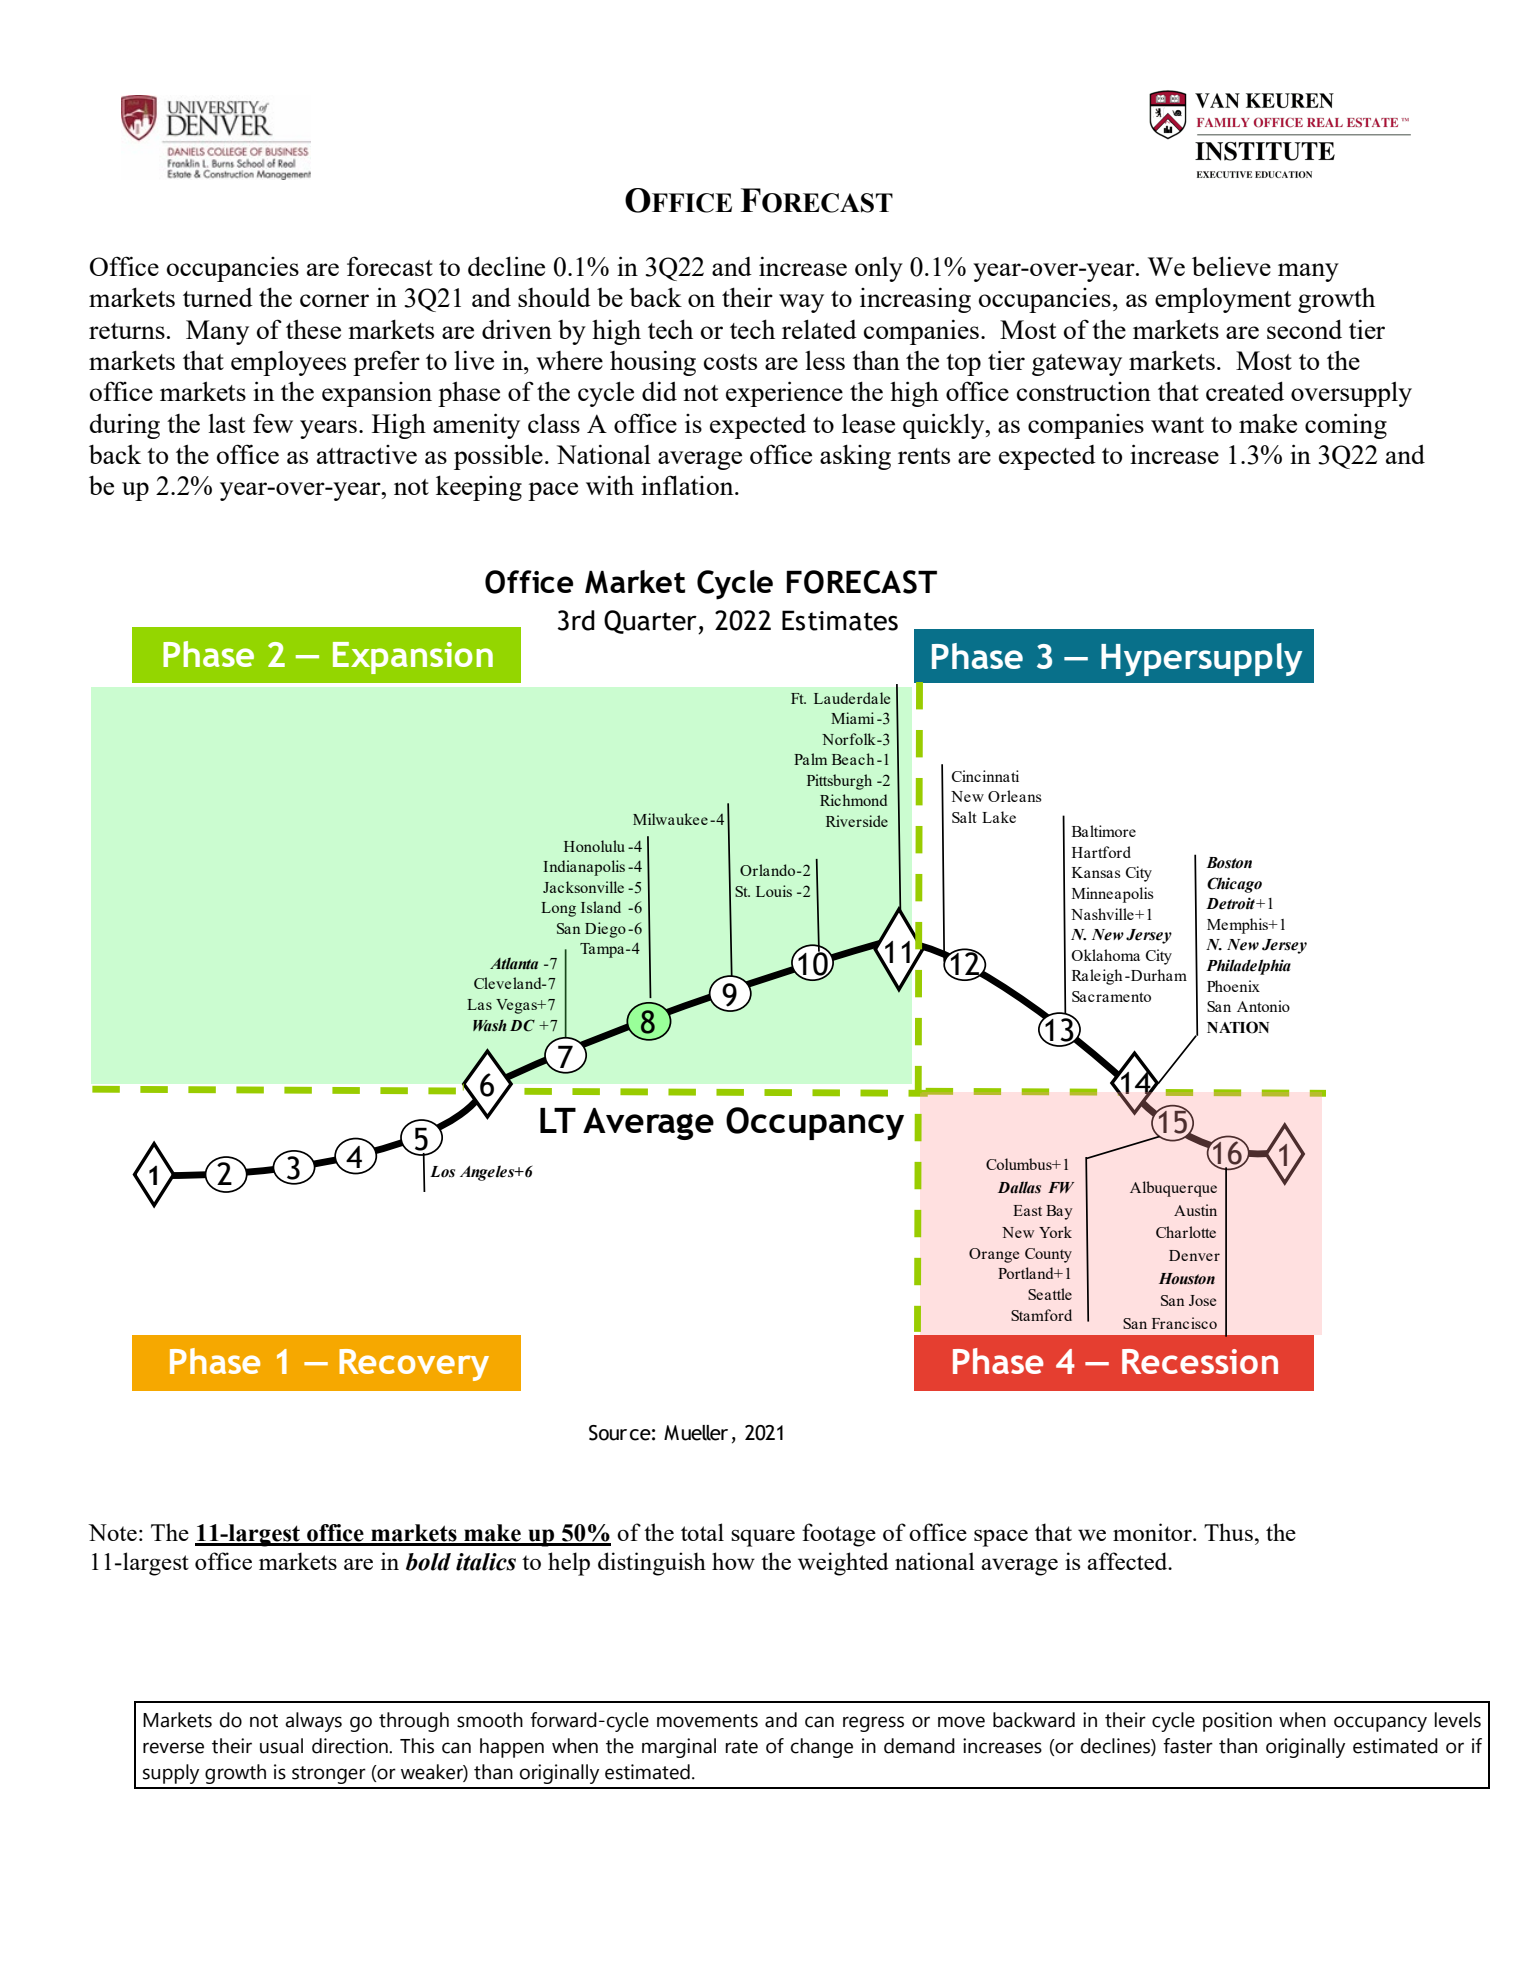  What do you see at coordinates (1027, 1210) in the document?
I see `East` at bounding box center [1027, 1210].
